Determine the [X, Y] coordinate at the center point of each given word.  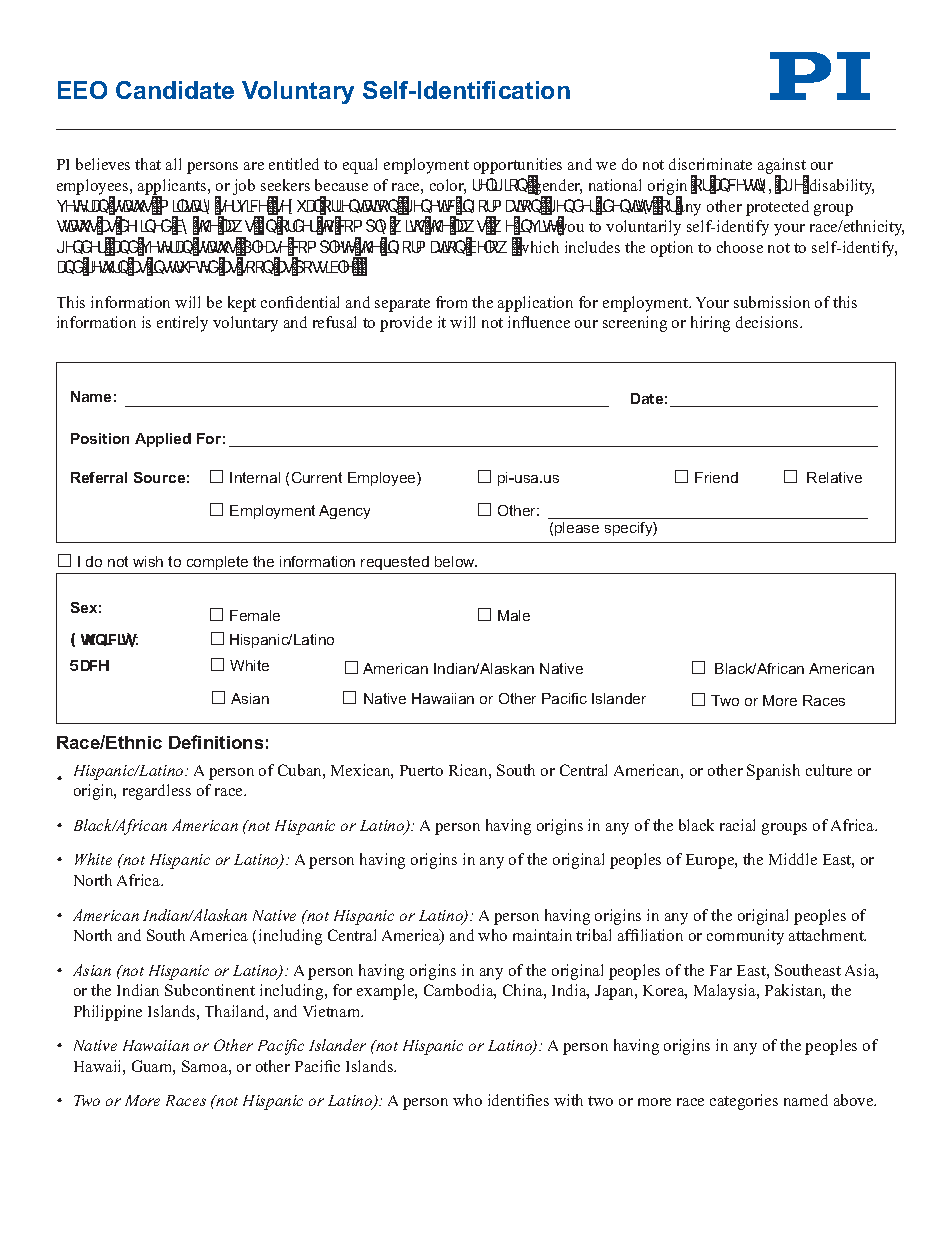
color [448, 186]
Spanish [773, 772]
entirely [182, 324]
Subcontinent [210, 990]
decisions [768, 322]
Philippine [108, 1013]
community [745, 937]
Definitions [216, 742]
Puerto [421, 770]
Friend [716, 477]
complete [217, 563]
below [456, 561]
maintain [542, 935]
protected [777, 208]
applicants [173, 188]
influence [539, 322]
